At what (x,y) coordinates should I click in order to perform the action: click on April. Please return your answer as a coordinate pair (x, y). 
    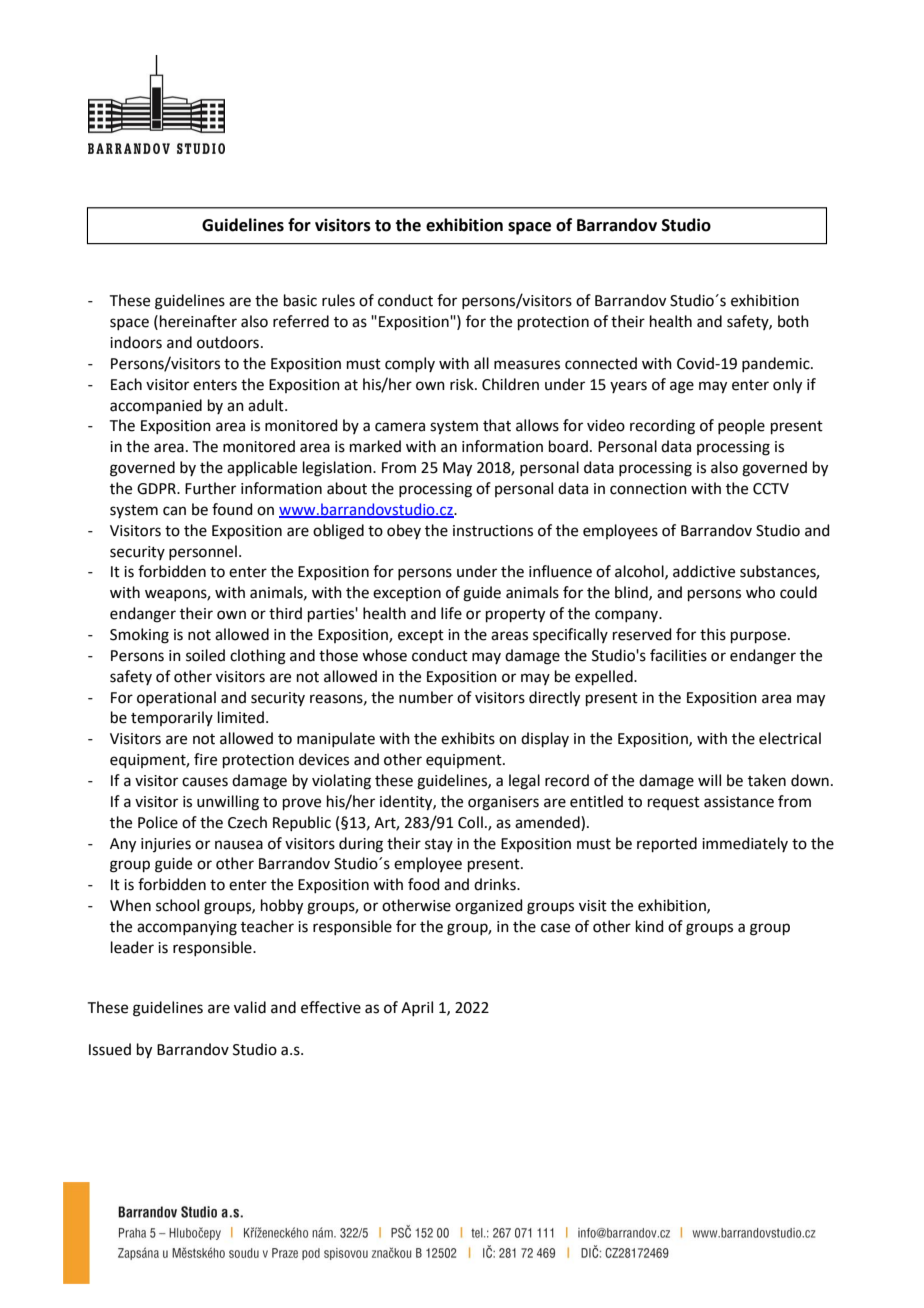
    Looking at the image, I should click on (417, 1008).
